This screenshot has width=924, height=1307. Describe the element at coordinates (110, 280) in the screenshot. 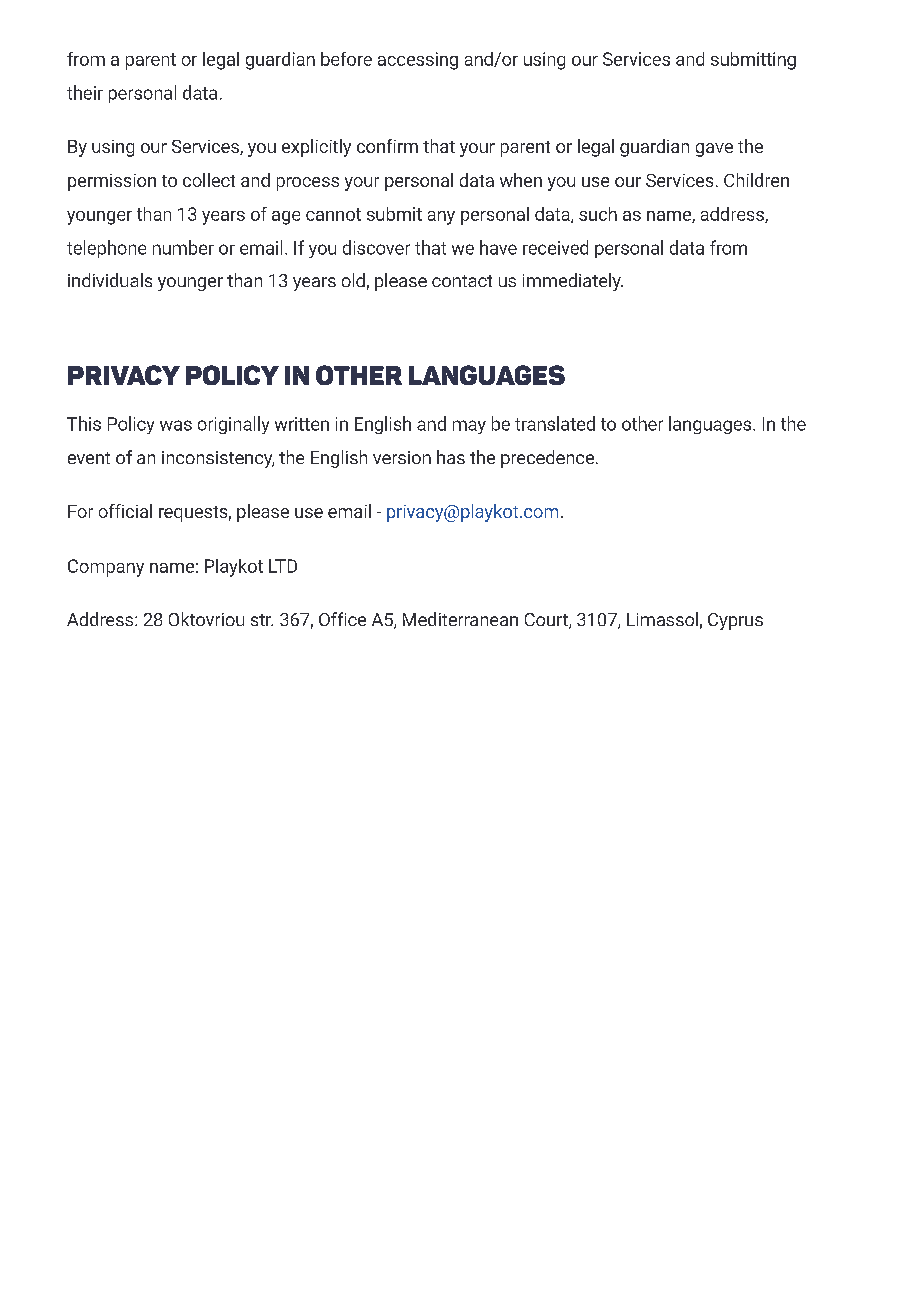

I see `individuals` at that location.
